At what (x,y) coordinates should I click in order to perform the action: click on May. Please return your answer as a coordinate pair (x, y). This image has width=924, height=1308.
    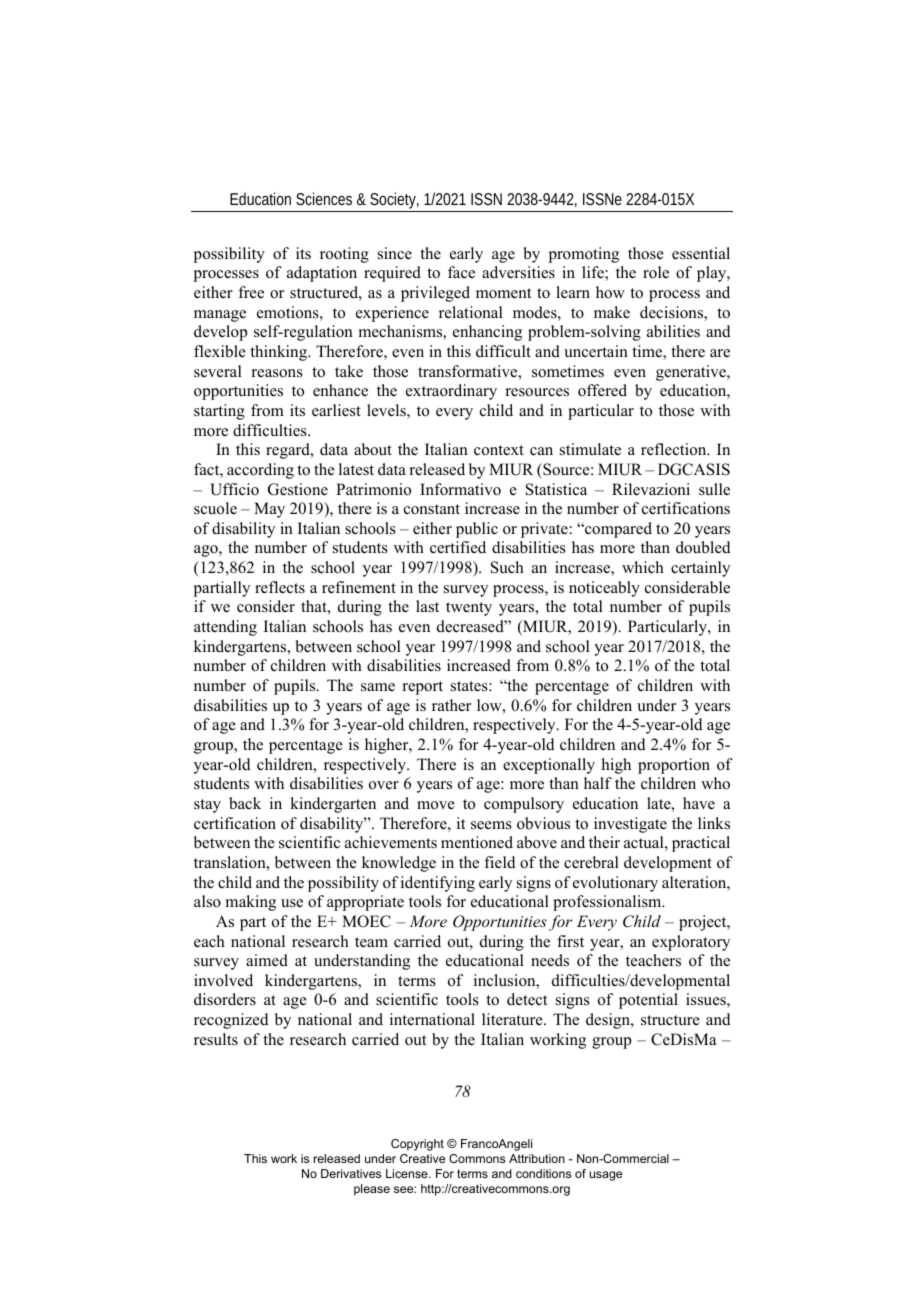
    Looking at the image, I should click on (269, 510).
